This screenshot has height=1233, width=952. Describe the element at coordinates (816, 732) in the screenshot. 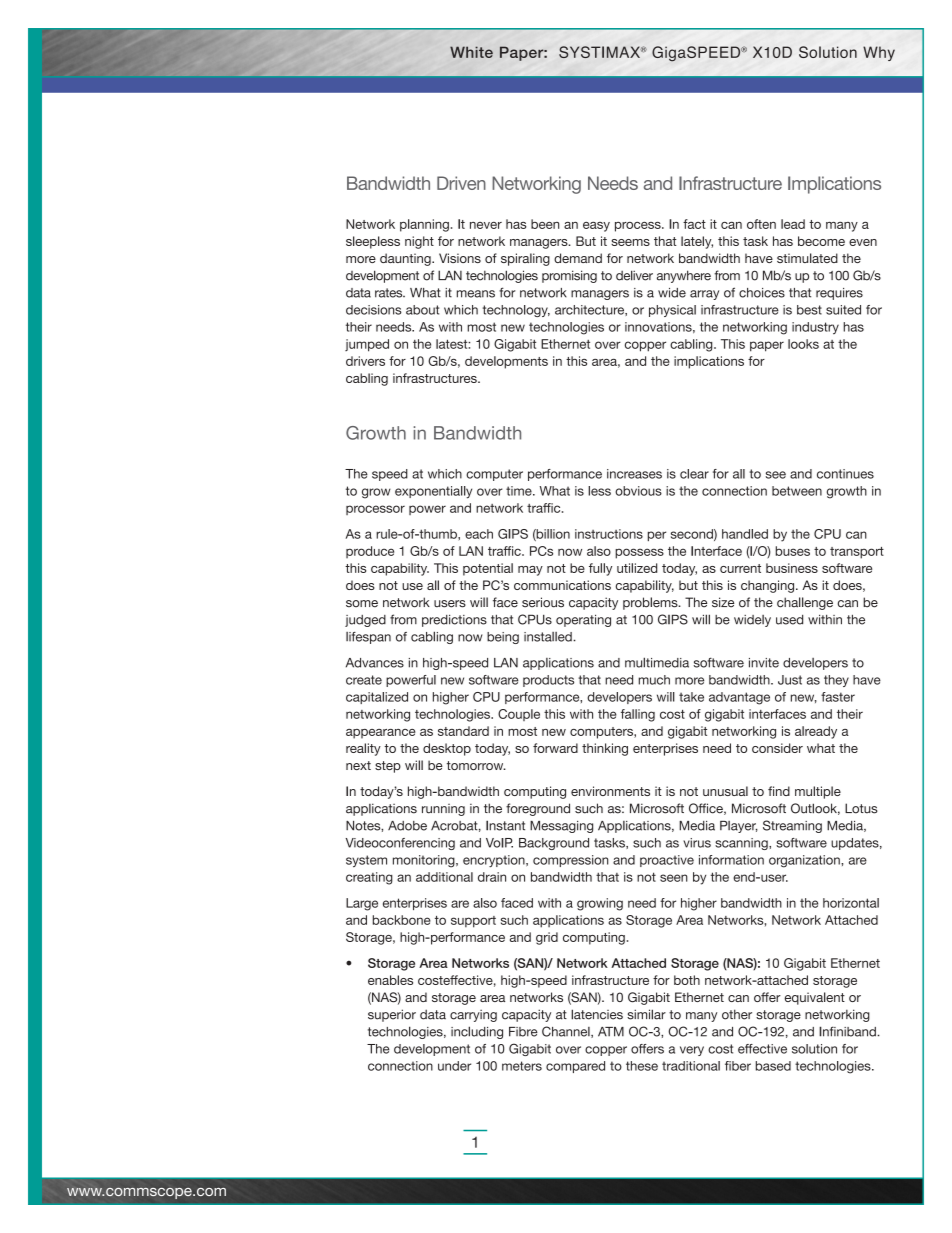

I see `already` at that location.
